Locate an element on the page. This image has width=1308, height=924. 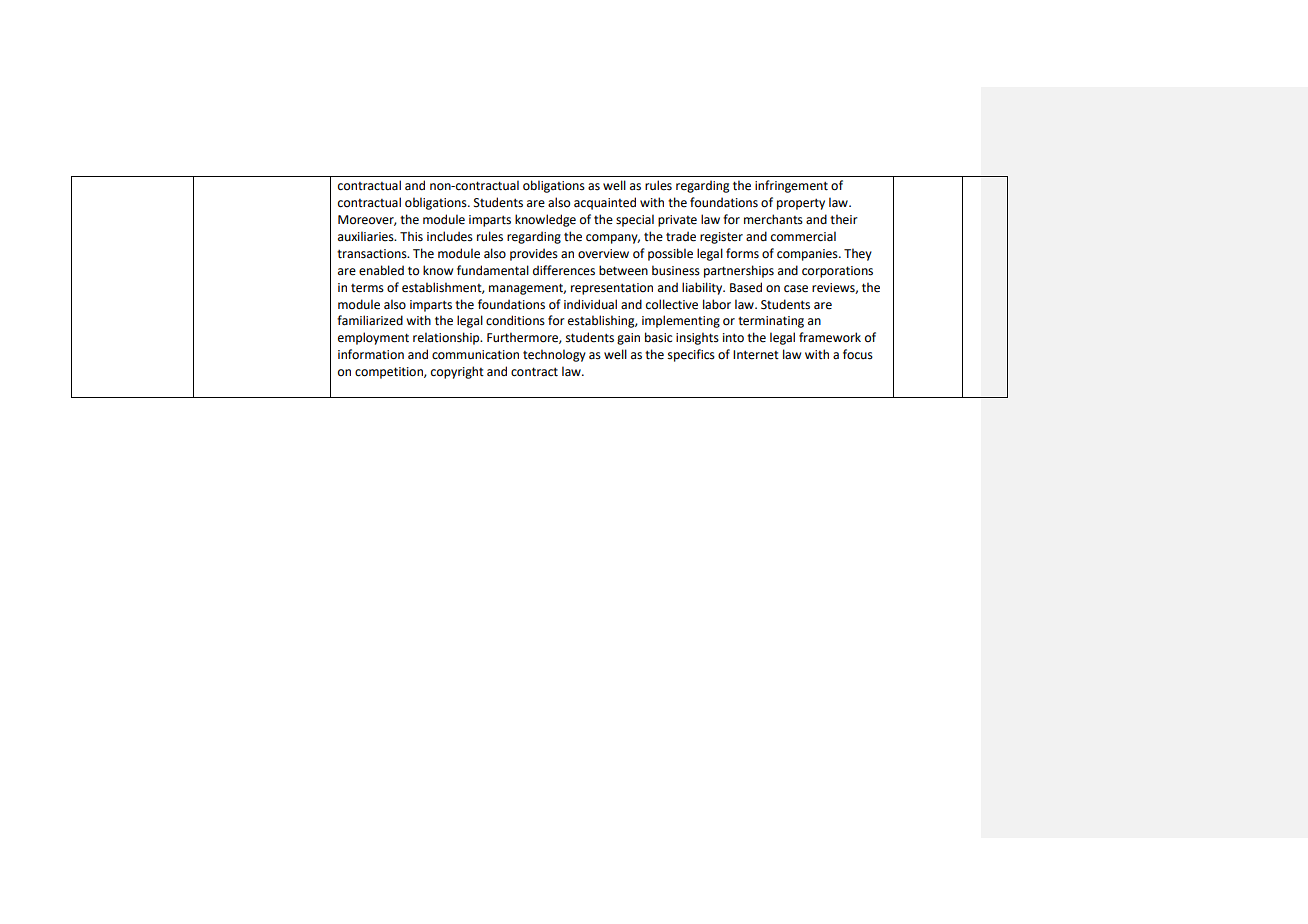
case is located at coordinates (796, 289).
